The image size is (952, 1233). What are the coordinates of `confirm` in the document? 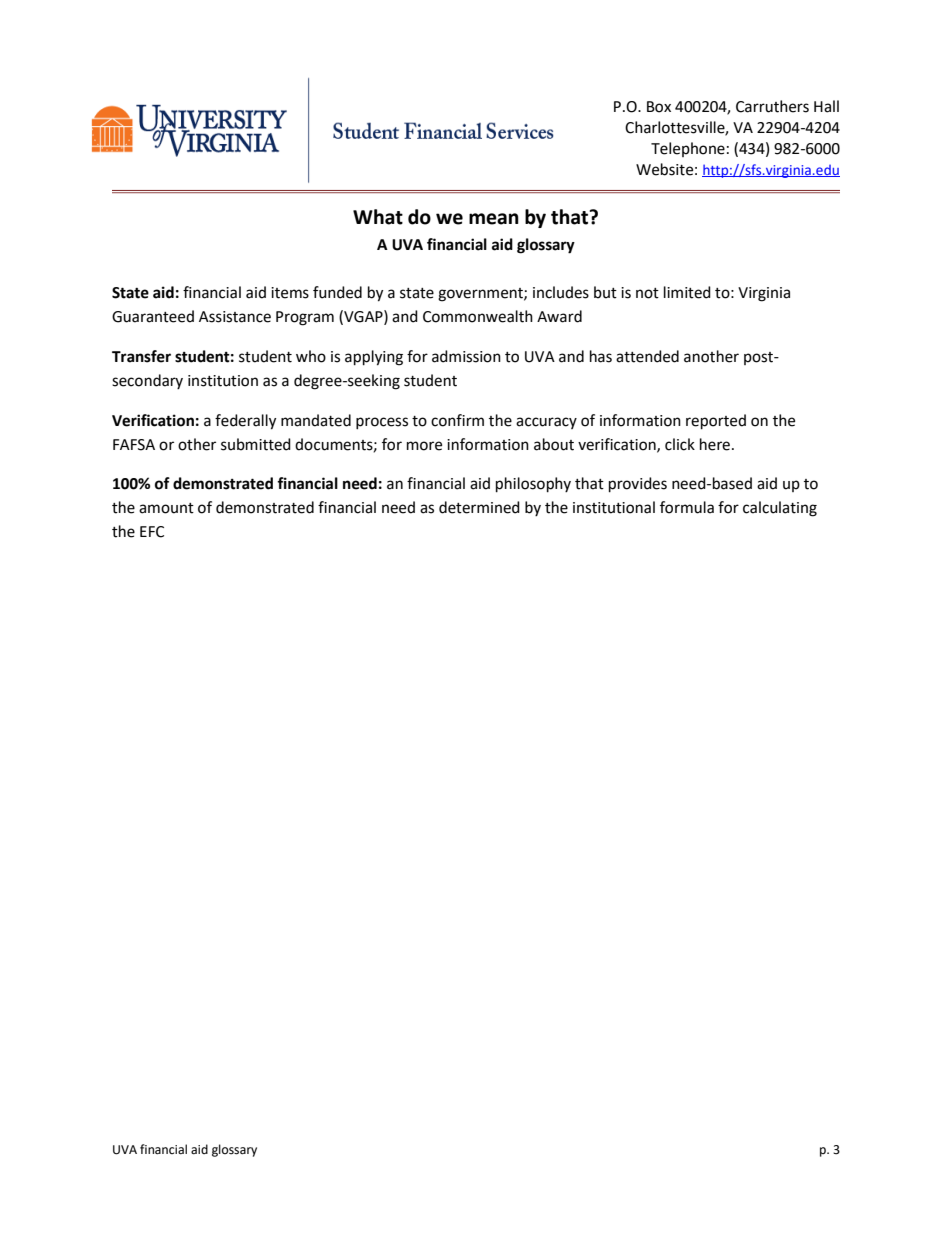 It's located at (457, 420).
